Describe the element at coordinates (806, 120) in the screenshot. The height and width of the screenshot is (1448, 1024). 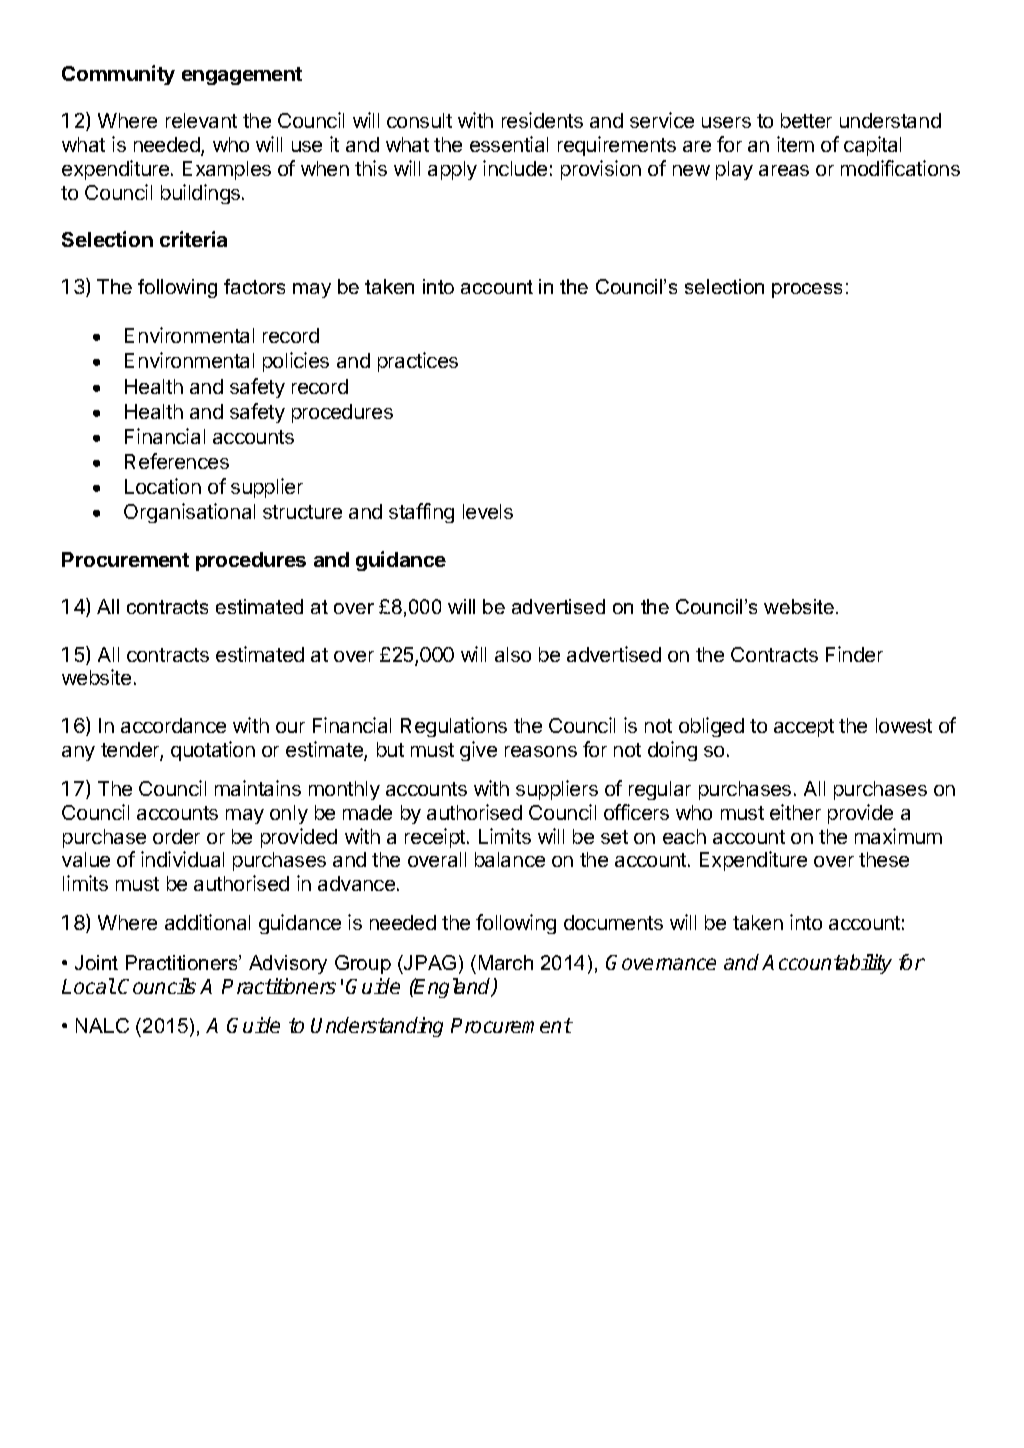
I see `better` at that location.
